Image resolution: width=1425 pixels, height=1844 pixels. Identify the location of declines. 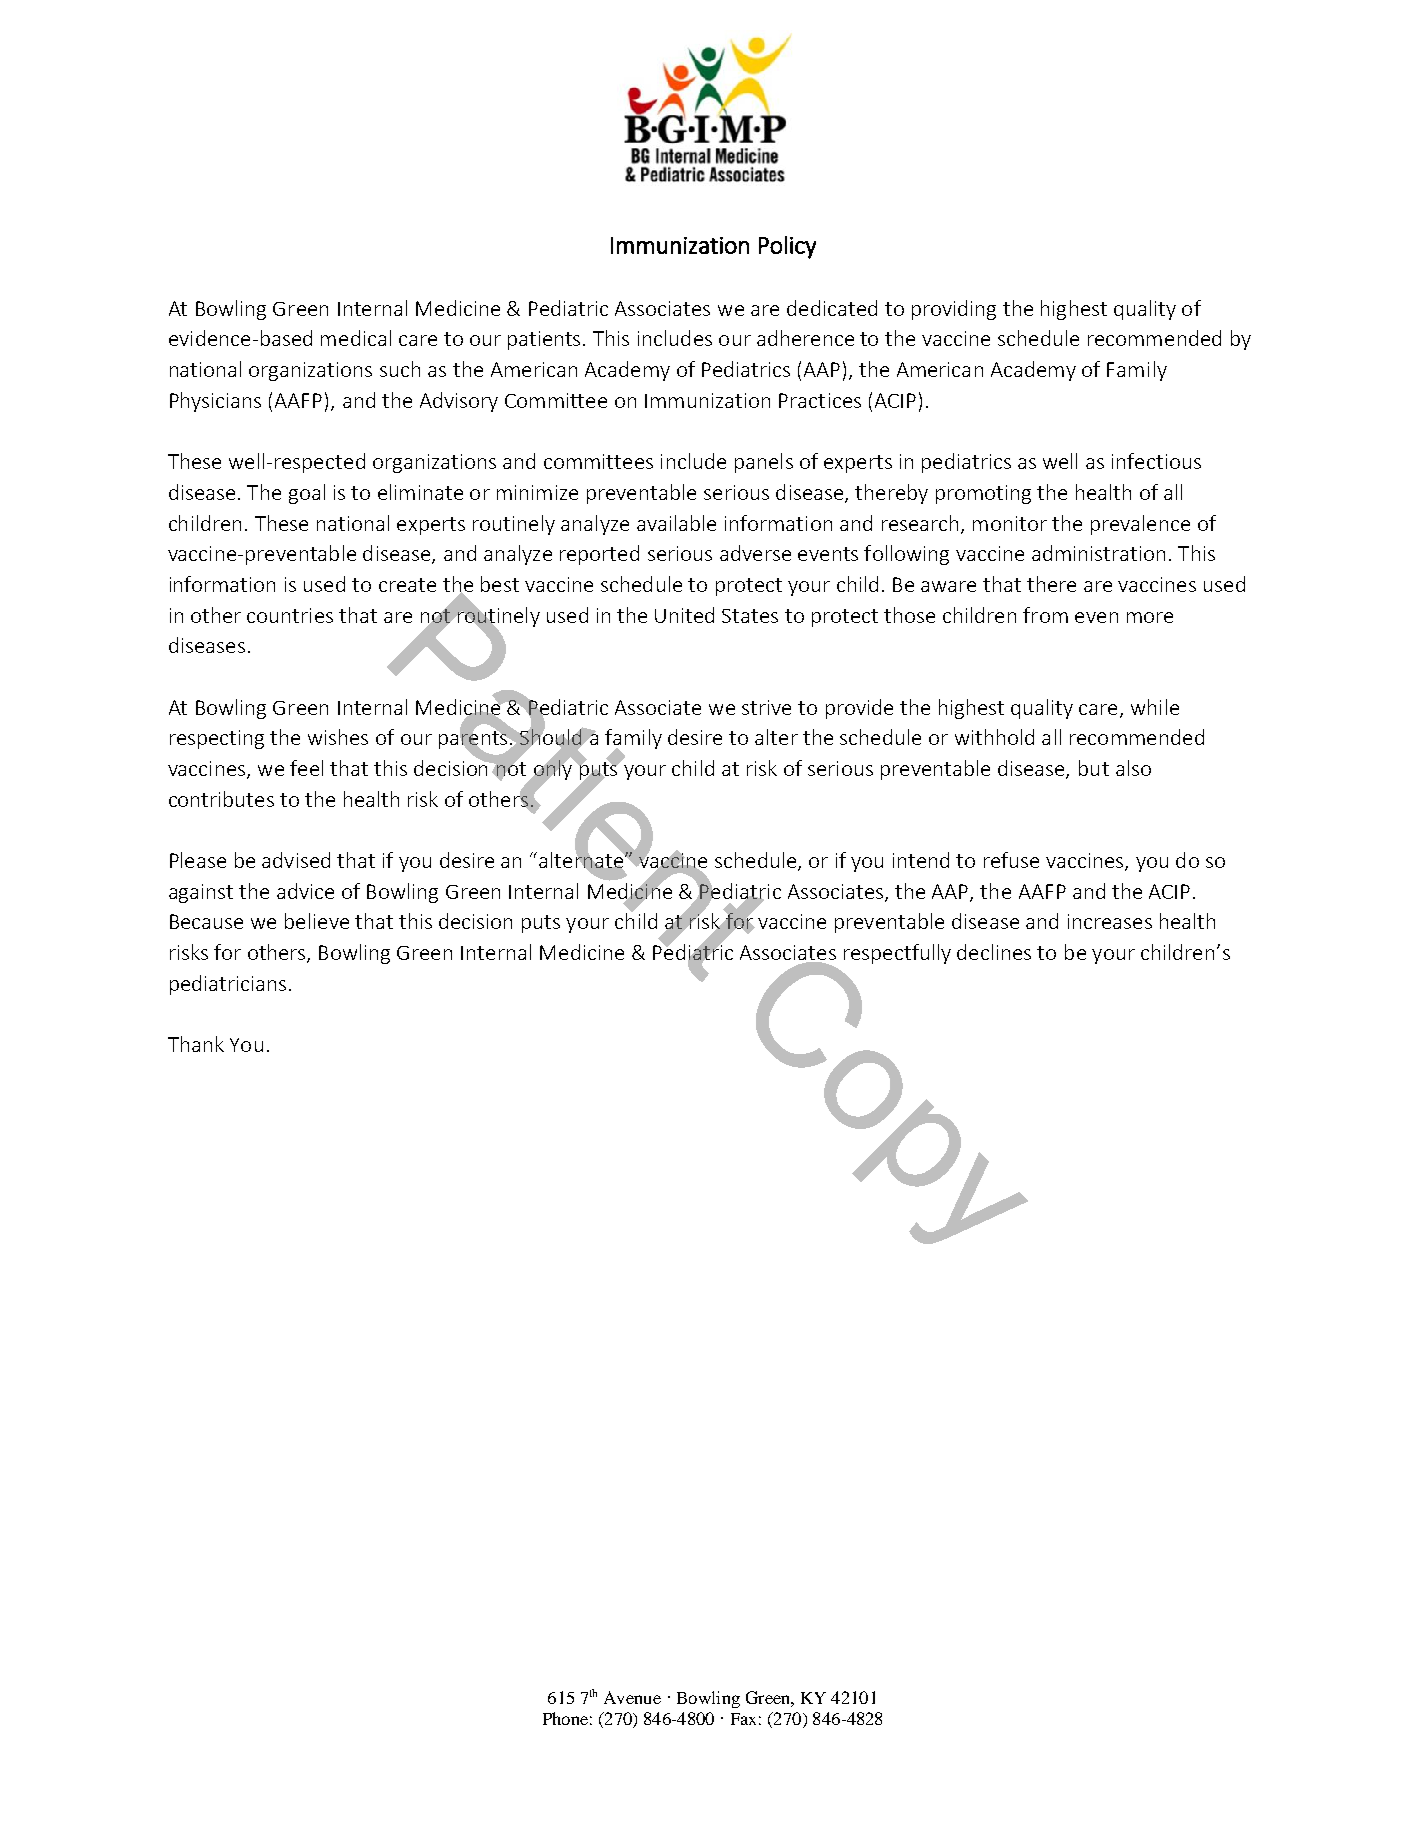
(994, 952).
